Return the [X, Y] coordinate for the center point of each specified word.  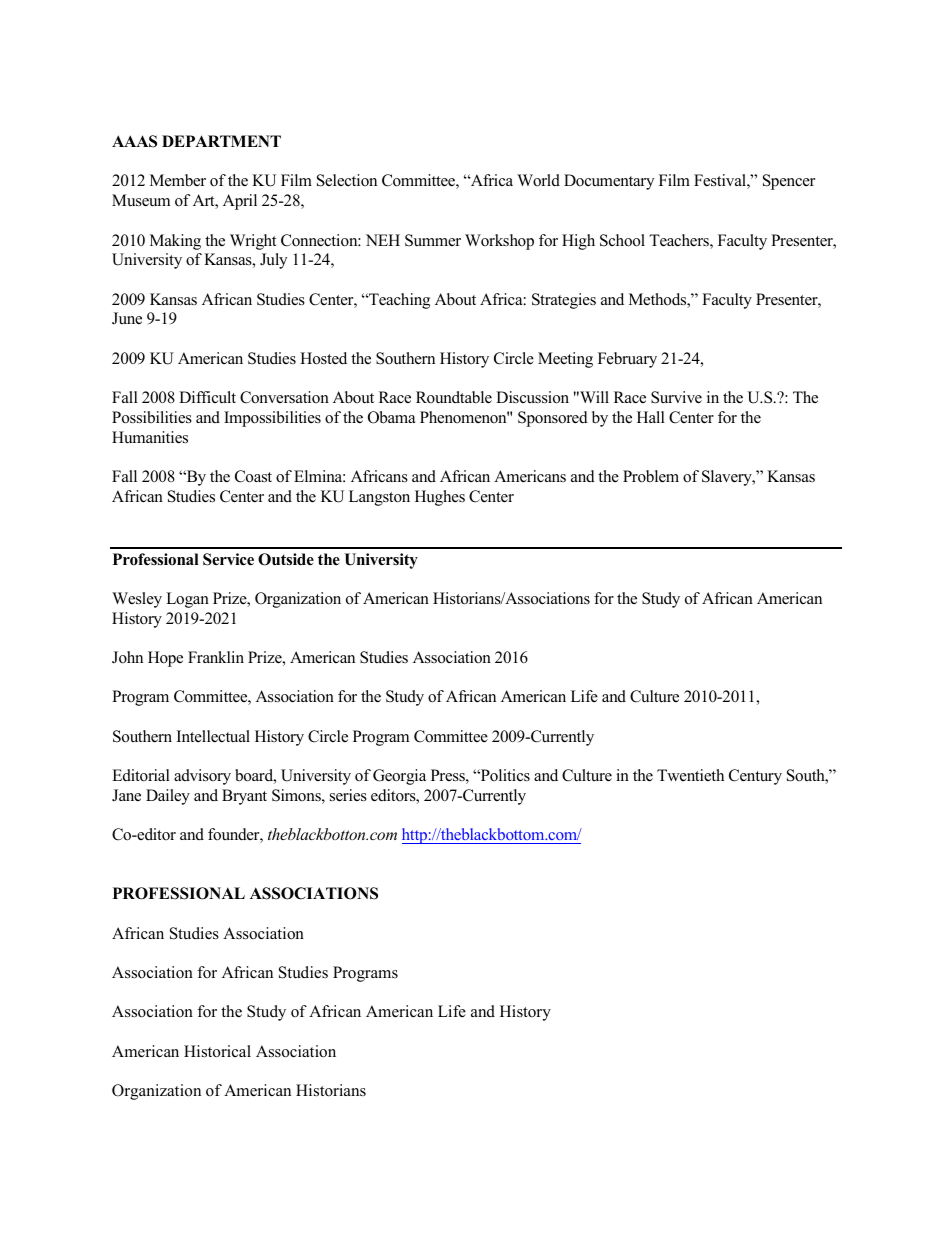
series [348, 795]
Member [178, 180]
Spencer [789, 182]
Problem [651, 476]
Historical [217, 1051]
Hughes [440, 498]
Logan [187, 600]
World [538, 180]
